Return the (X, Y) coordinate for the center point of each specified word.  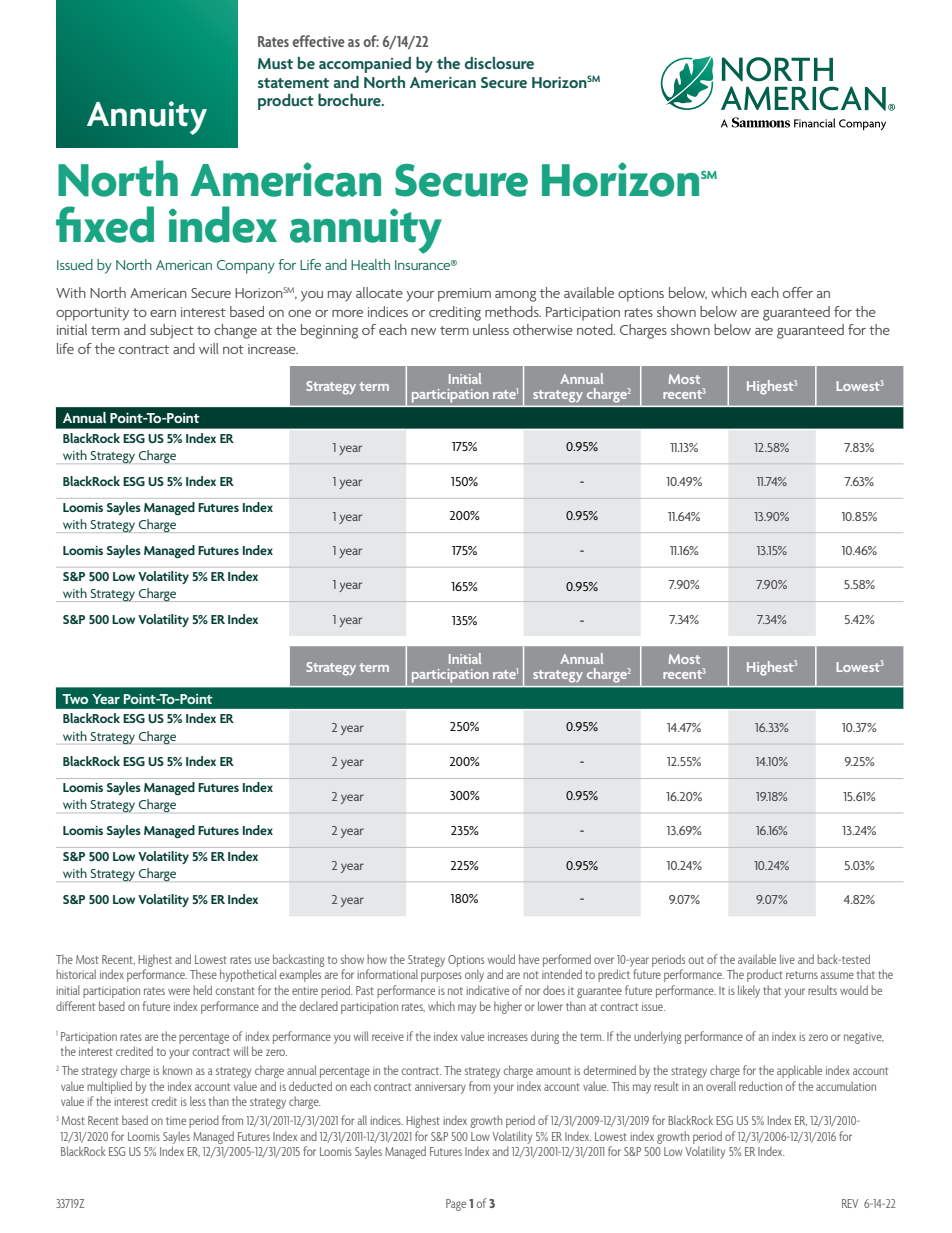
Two (75, 699)
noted (596, 329)
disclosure (499, 63)
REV (850, 1203)
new (423, 331)
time (176, 1120)
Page (456, 1205)
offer (798, 292)
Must (275, 63)
